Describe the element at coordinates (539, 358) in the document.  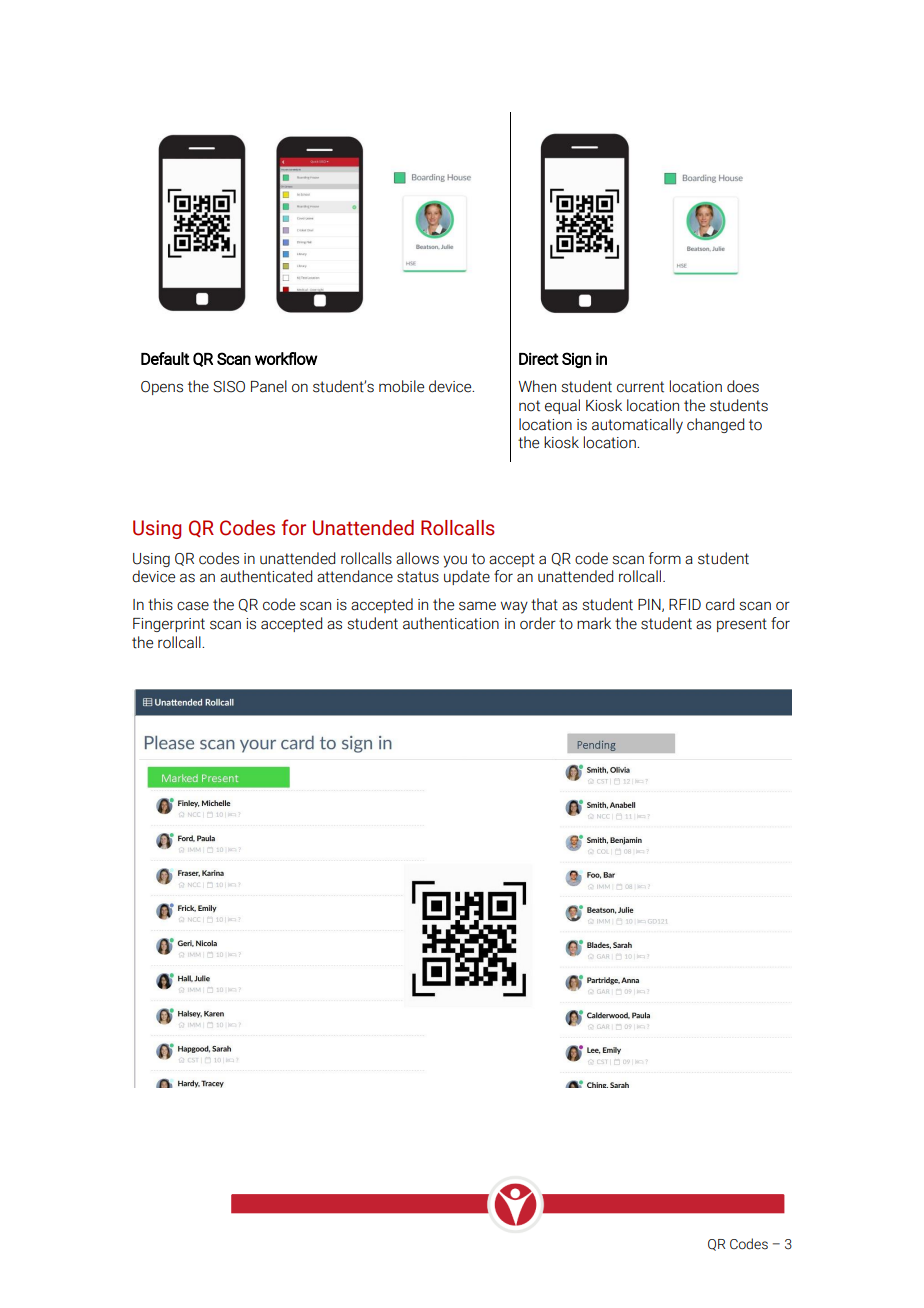
I see `Direct` at that location.
